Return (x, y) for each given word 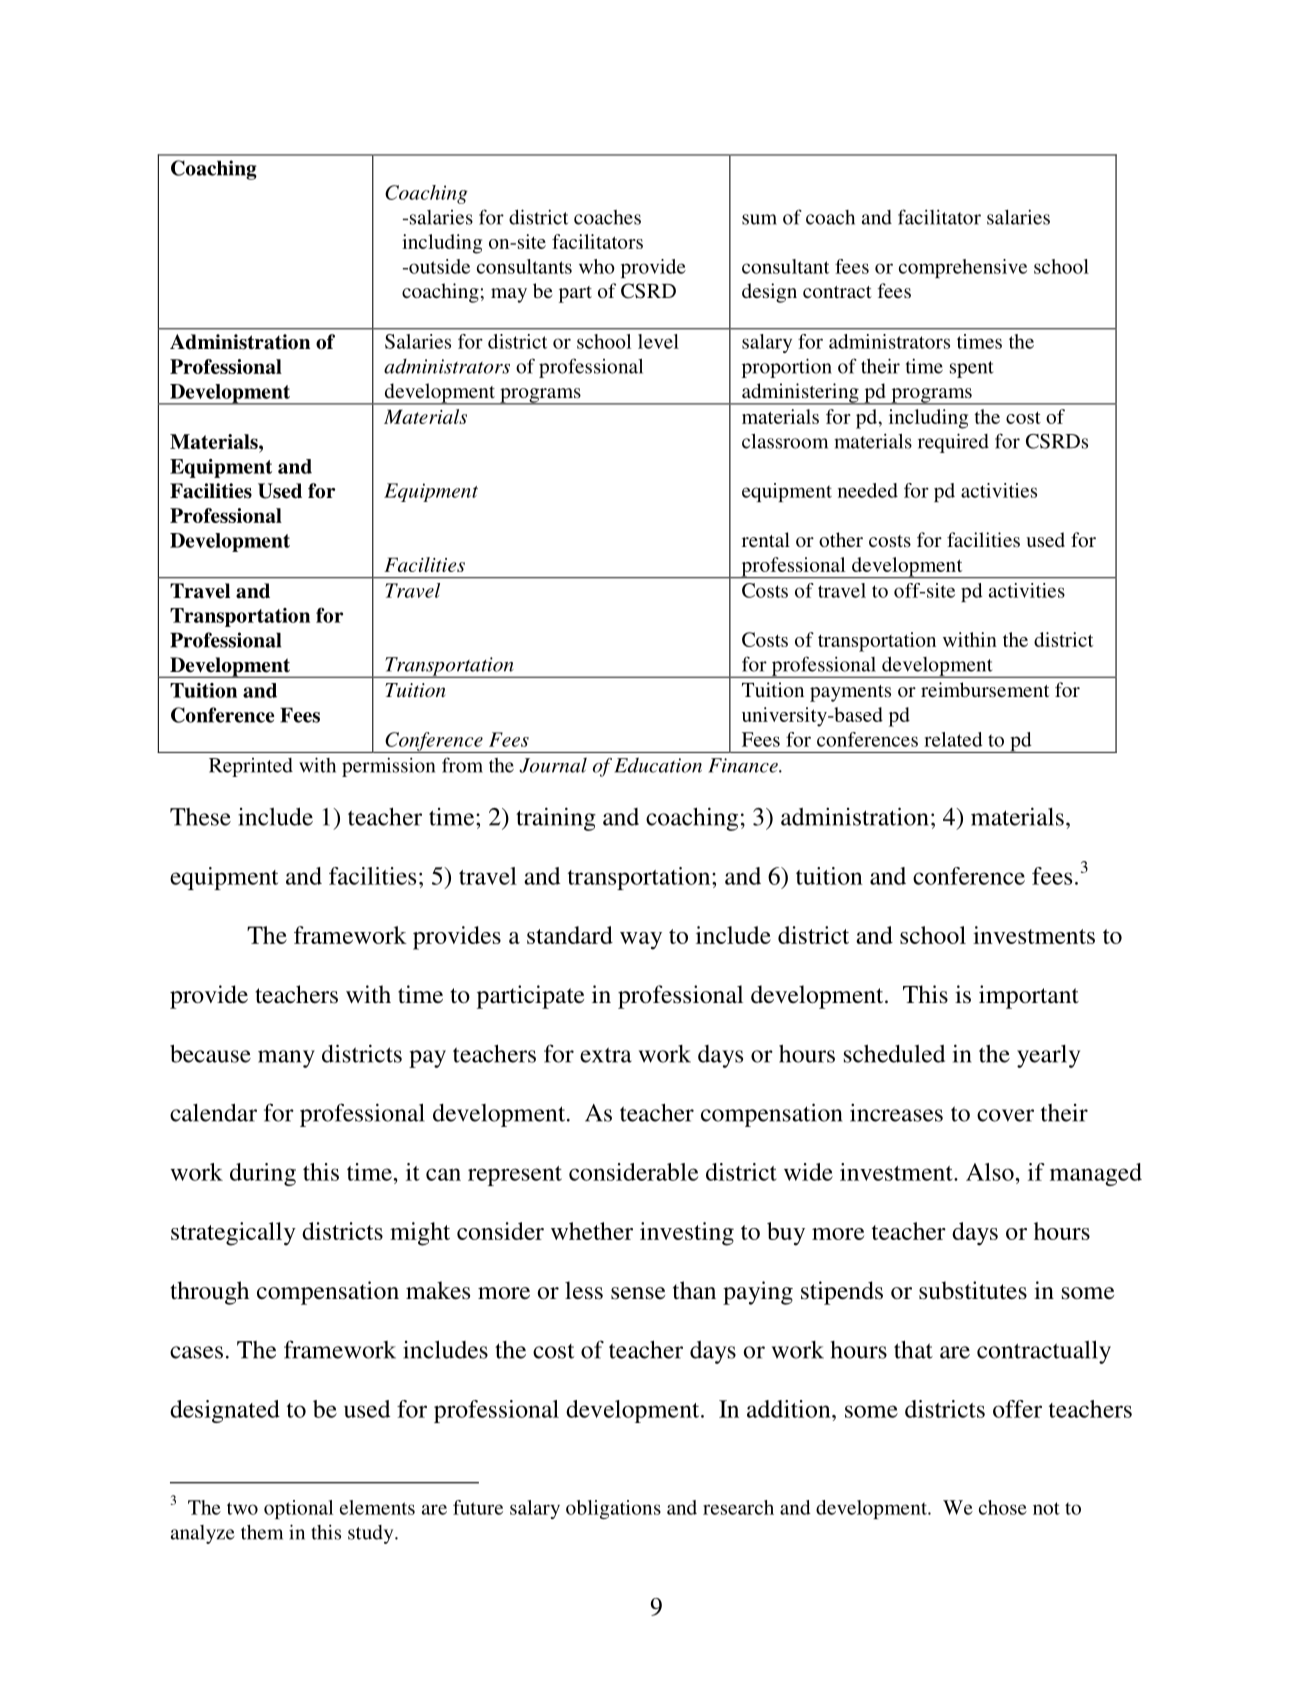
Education (658, 765)
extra (606, 1055)
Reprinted (251, 767)
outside (438, 266)
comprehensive (963, 268)
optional (298, 1509)
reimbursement (985, 689)
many (286, 1059)
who (597, 266)
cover (1005, 1115)
